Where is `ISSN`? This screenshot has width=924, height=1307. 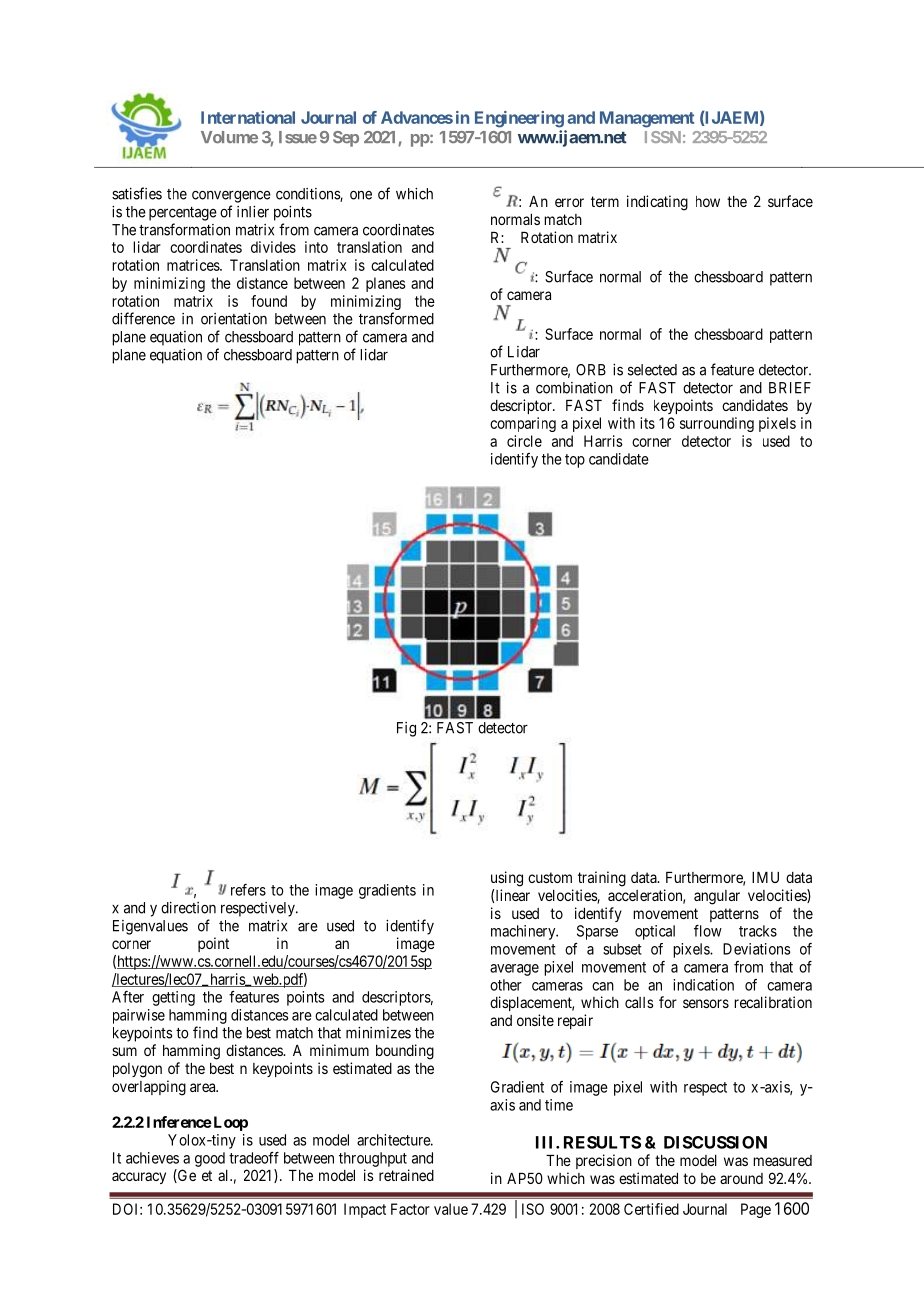 ISSN is located at coordinates (663, 137).
